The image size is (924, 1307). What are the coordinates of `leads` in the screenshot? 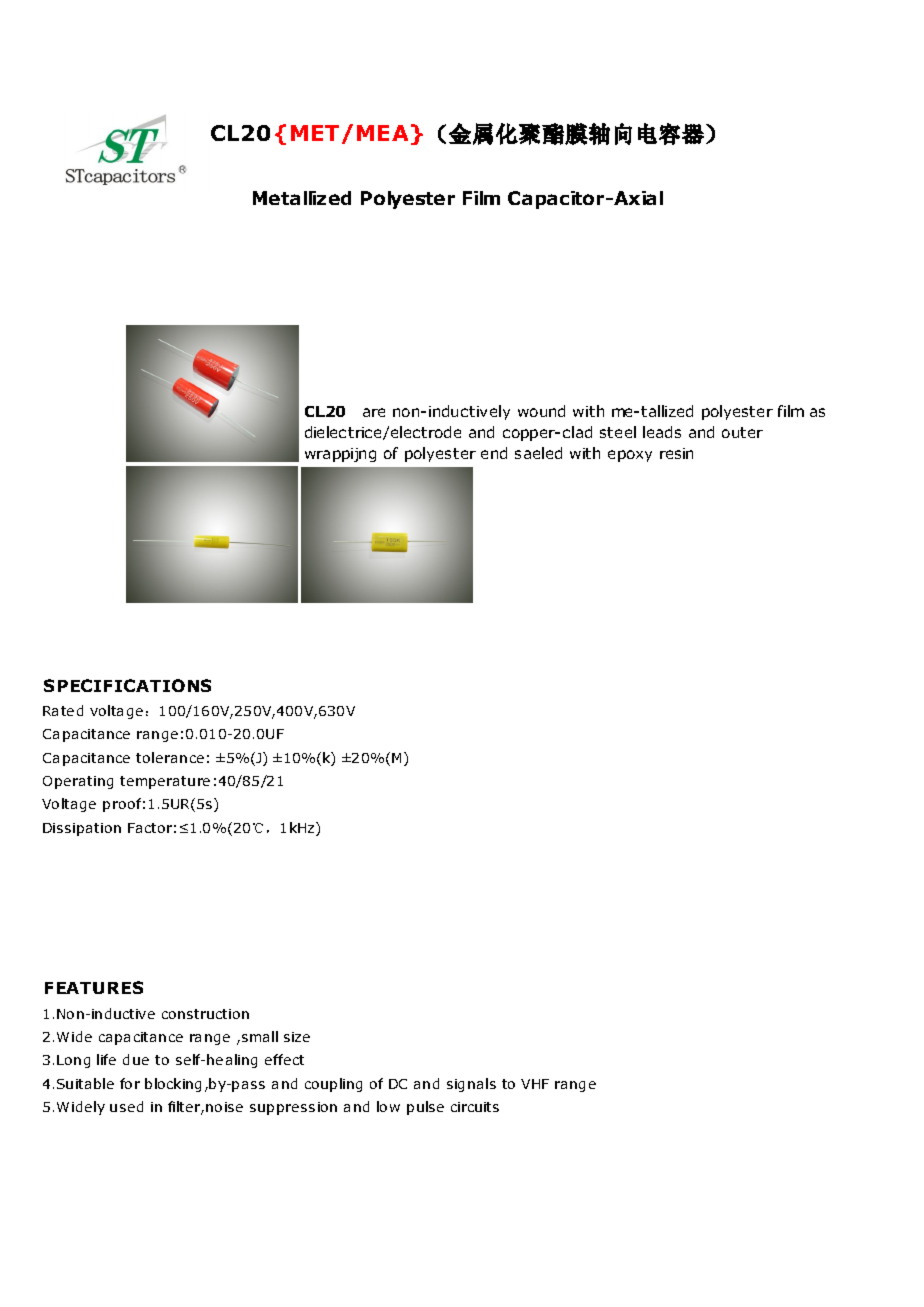 It's located at (662, 432).
